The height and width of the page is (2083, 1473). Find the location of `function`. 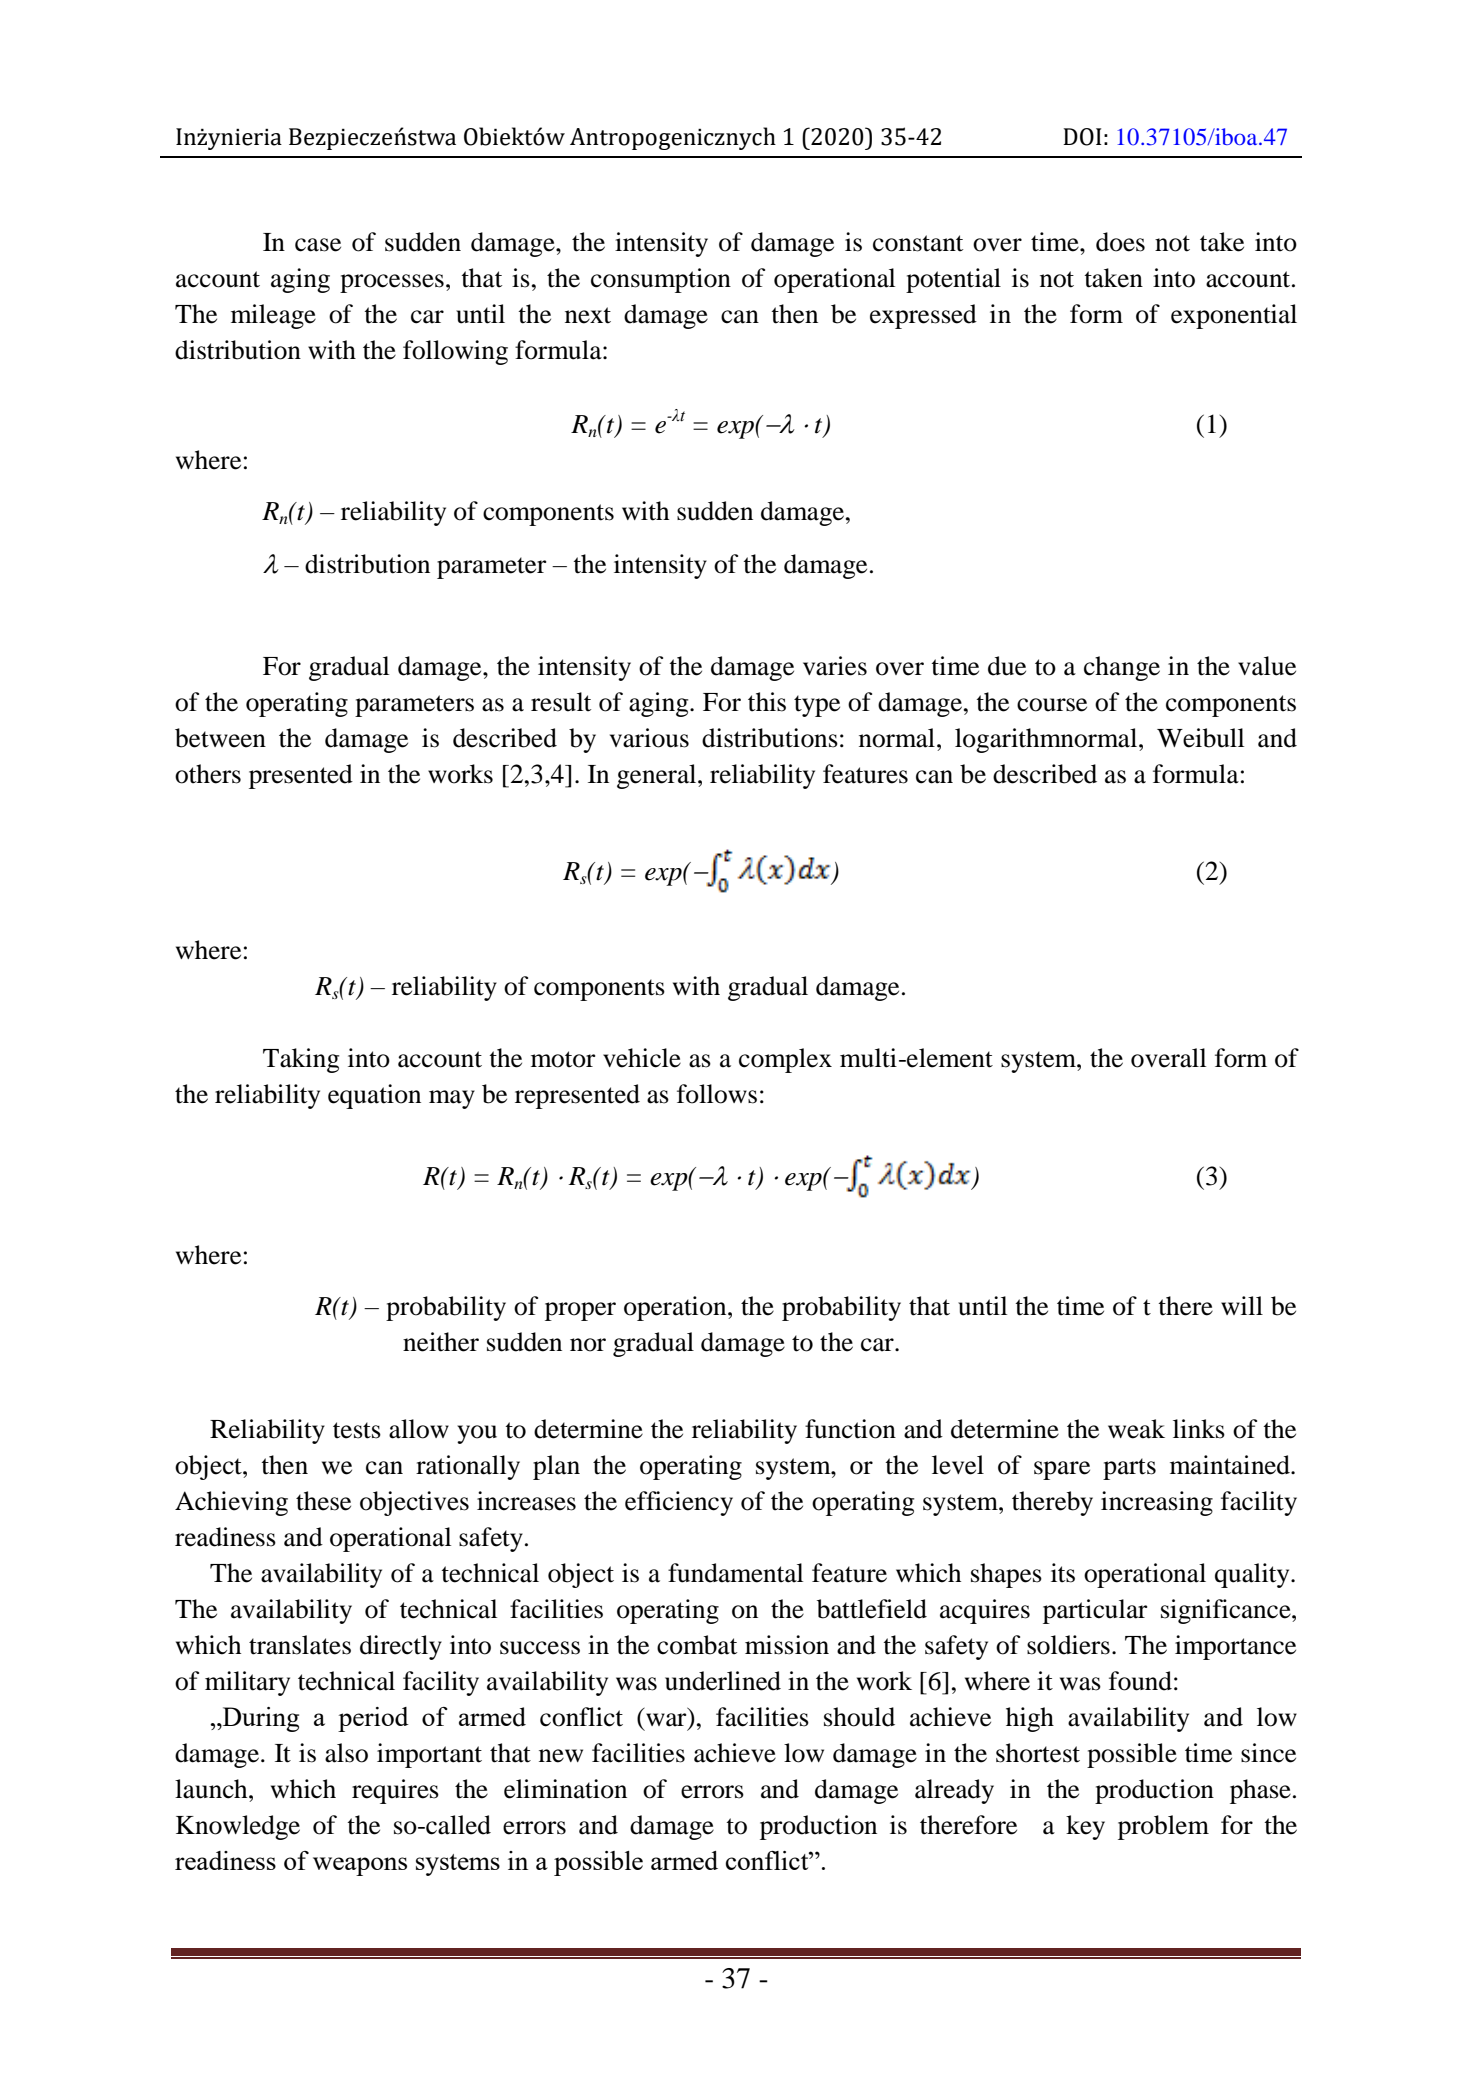

function is located at coordinates (850, 1429).
